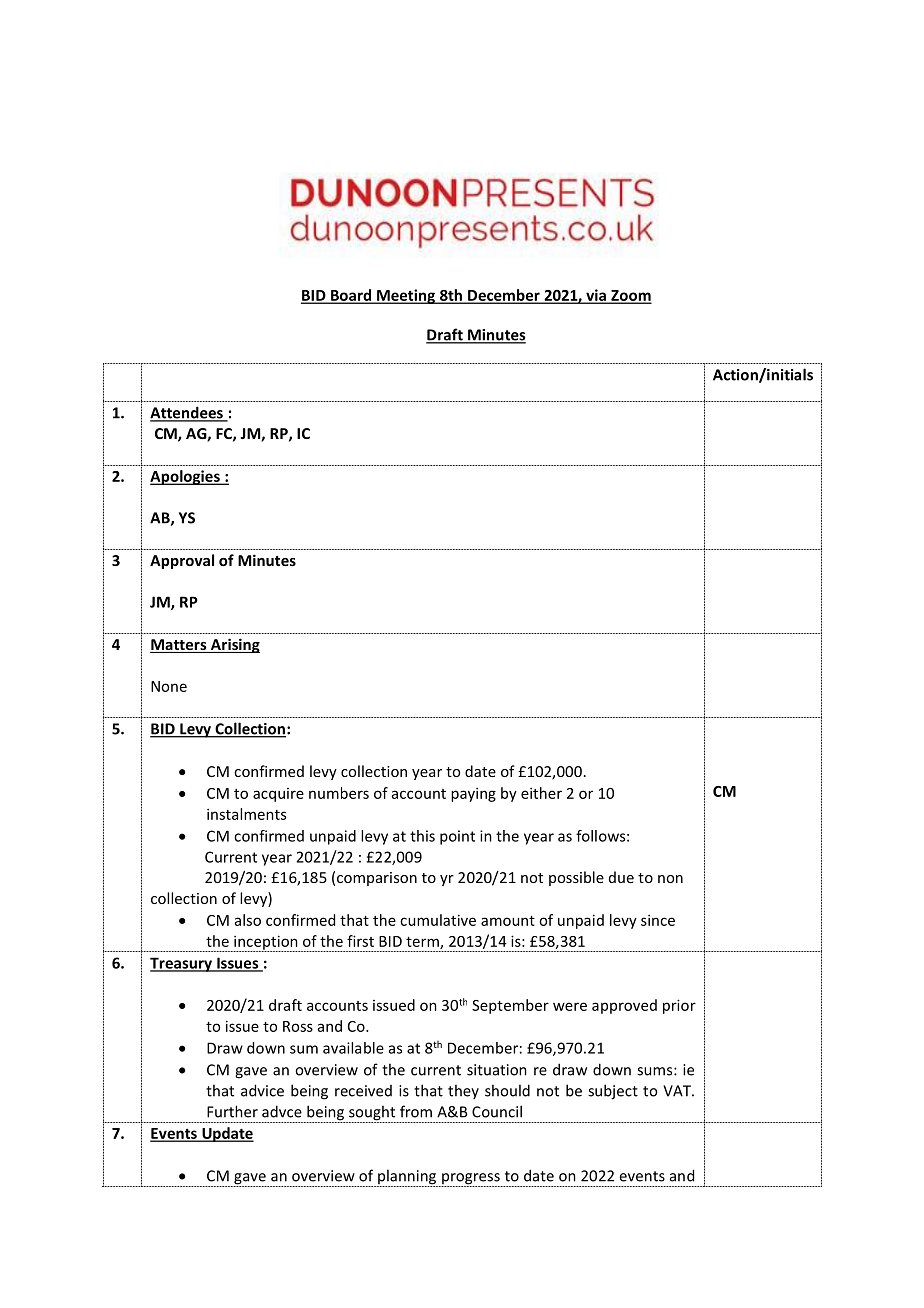 Image resolution: width=924 pixels, height=1308 pixels. Describe the element at coordinates (407, 1178) in the screenshot. I see `planning` at that location.
